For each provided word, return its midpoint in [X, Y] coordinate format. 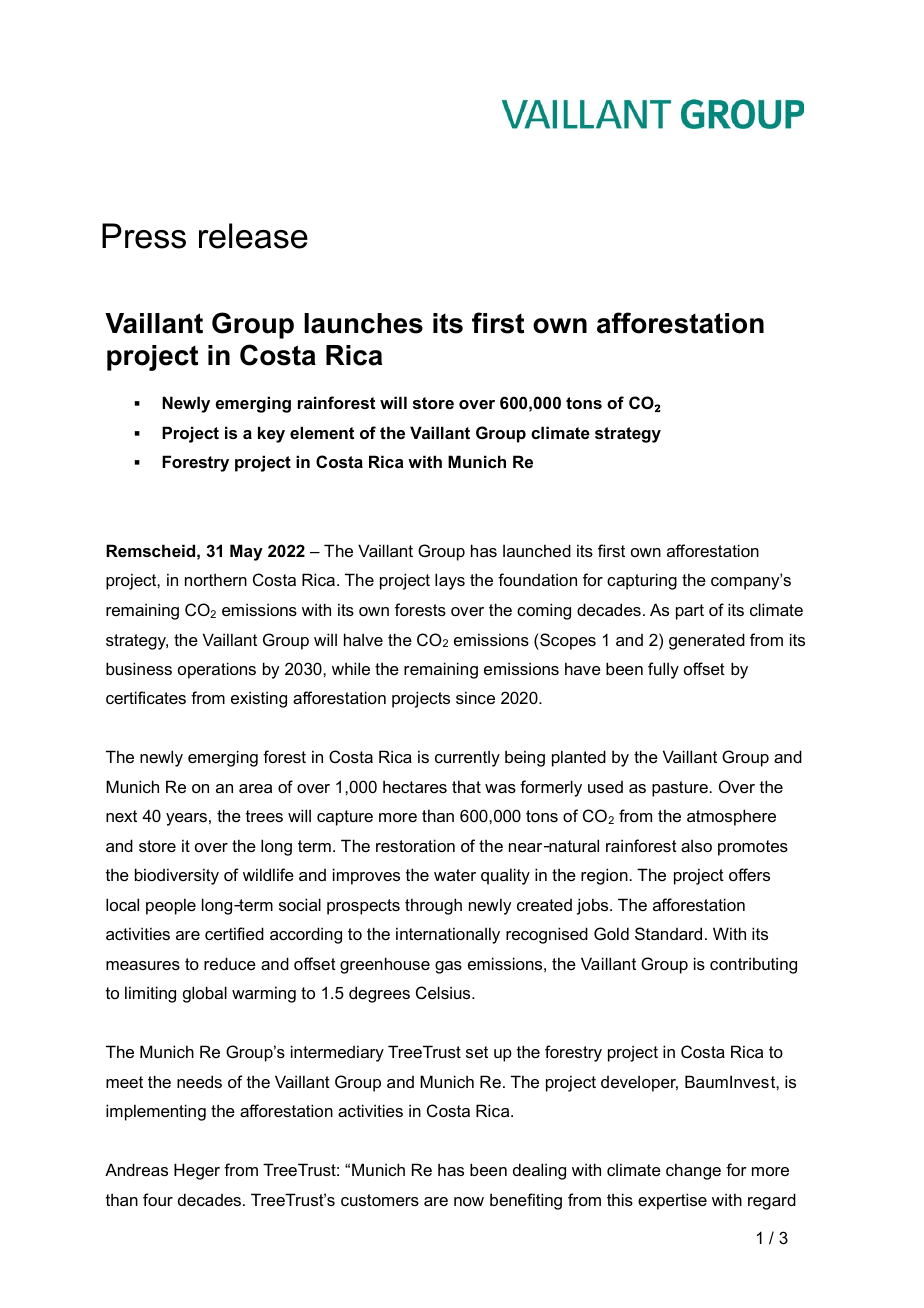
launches [363, 323]
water [455, 875]
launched [537, 550]
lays [450, 581]
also [696, 845]
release [253, 236]
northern [216, 579]
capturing [642, 581]
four [158, 1199]
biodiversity [177, 876]
